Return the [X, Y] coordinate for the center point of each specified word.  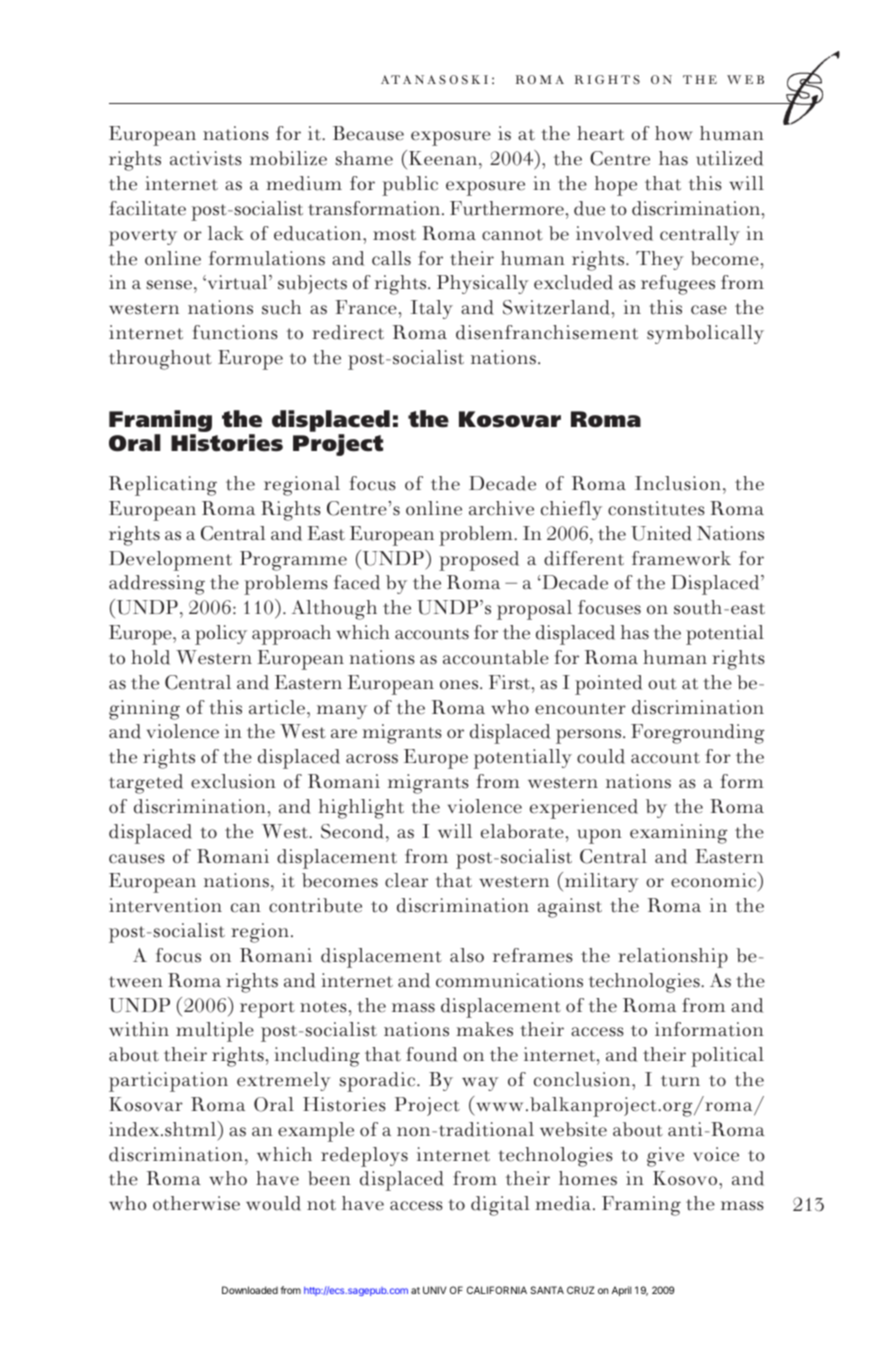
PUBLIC [410, 186]
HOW [674, 133]
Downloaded [250, 1290]
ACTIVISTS [206, 158]
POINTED [608, 685]
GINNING [144, 710]
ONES [460, 685]
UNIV [434, 1290]
